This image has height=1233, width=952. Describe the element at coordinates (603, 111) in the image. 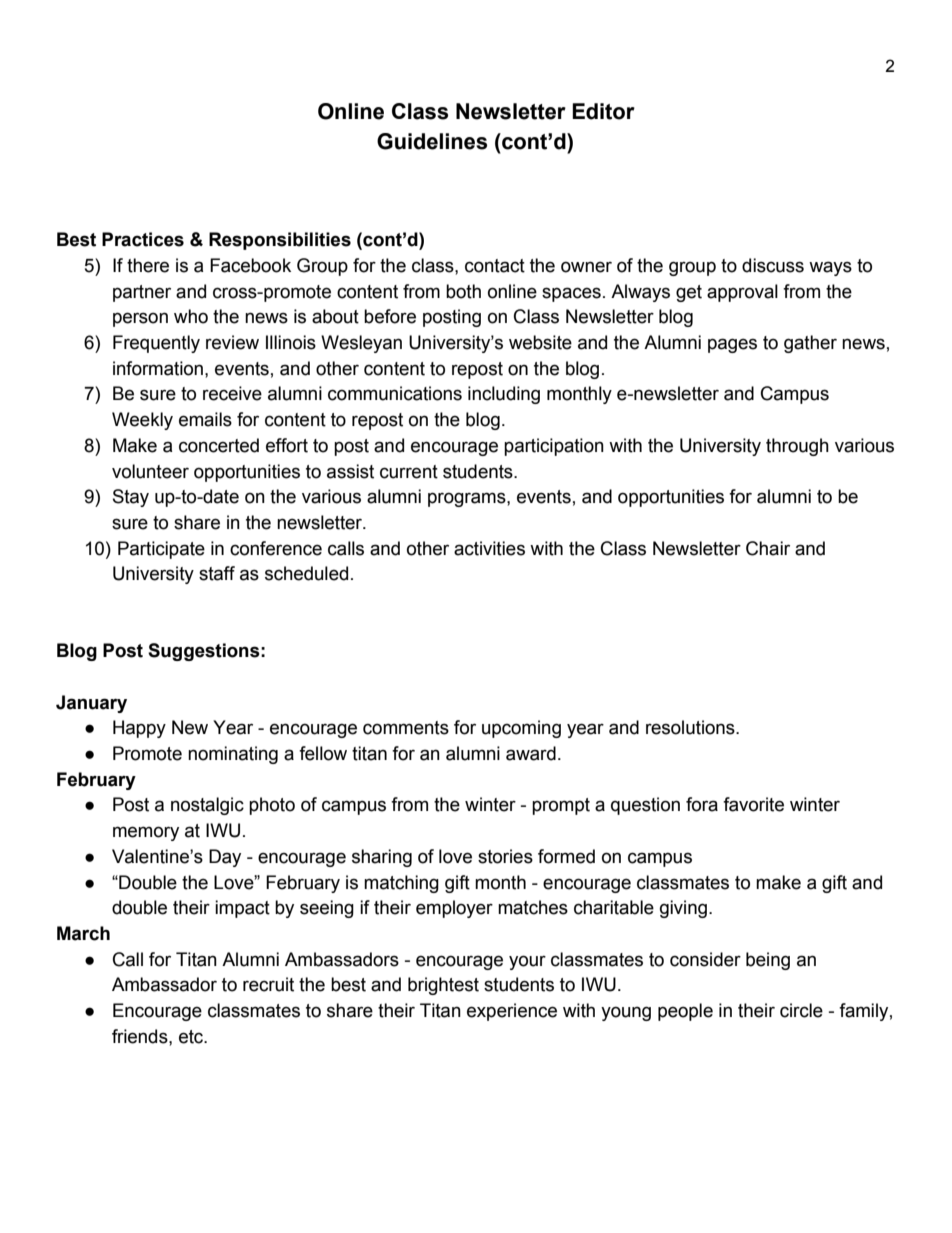

I see `Editor` at that location.
